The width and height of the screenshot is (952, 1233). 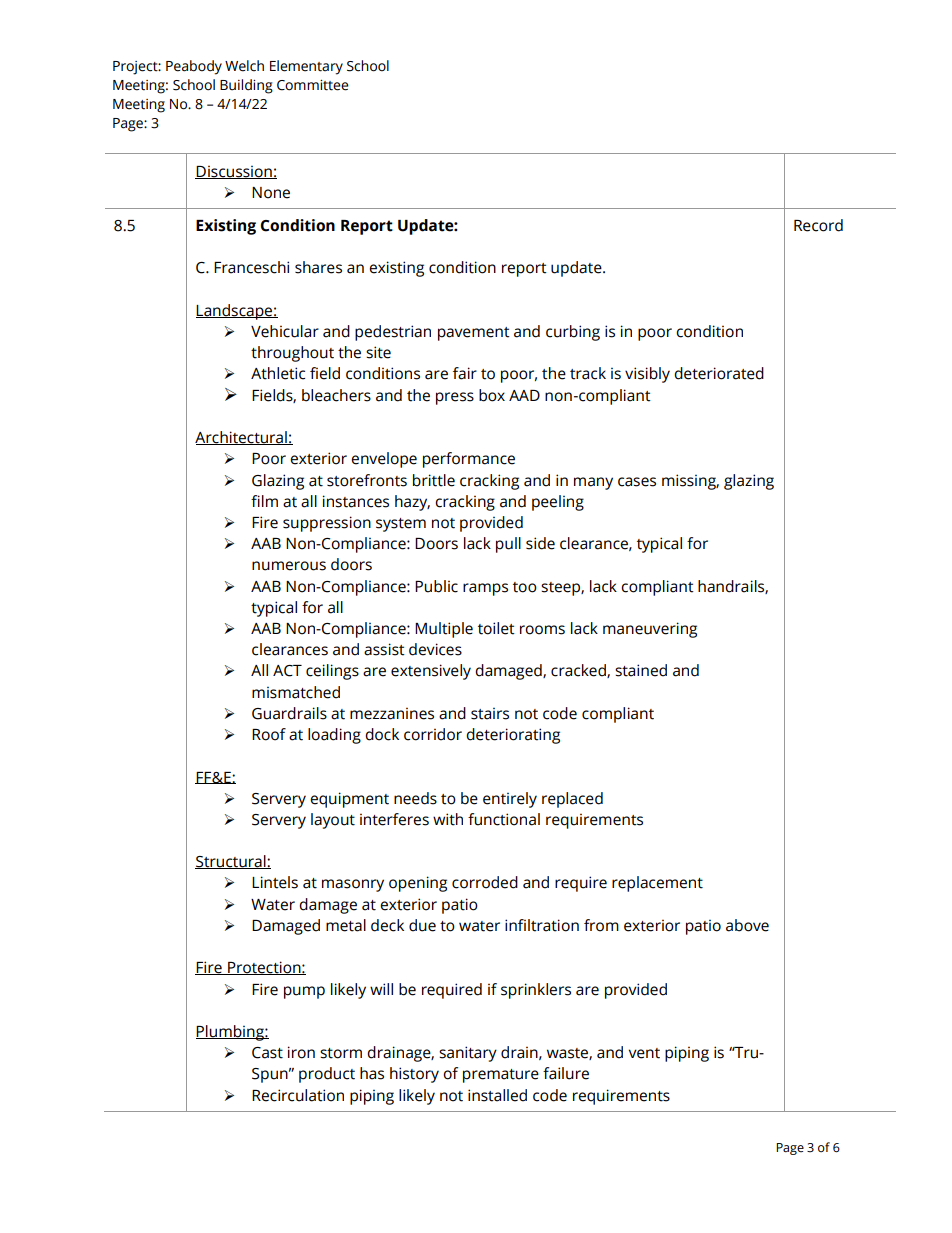 What do you see at coordinates (485, 882) in the screenshot?
I see `corroded` at bounding box center [485, 882].
